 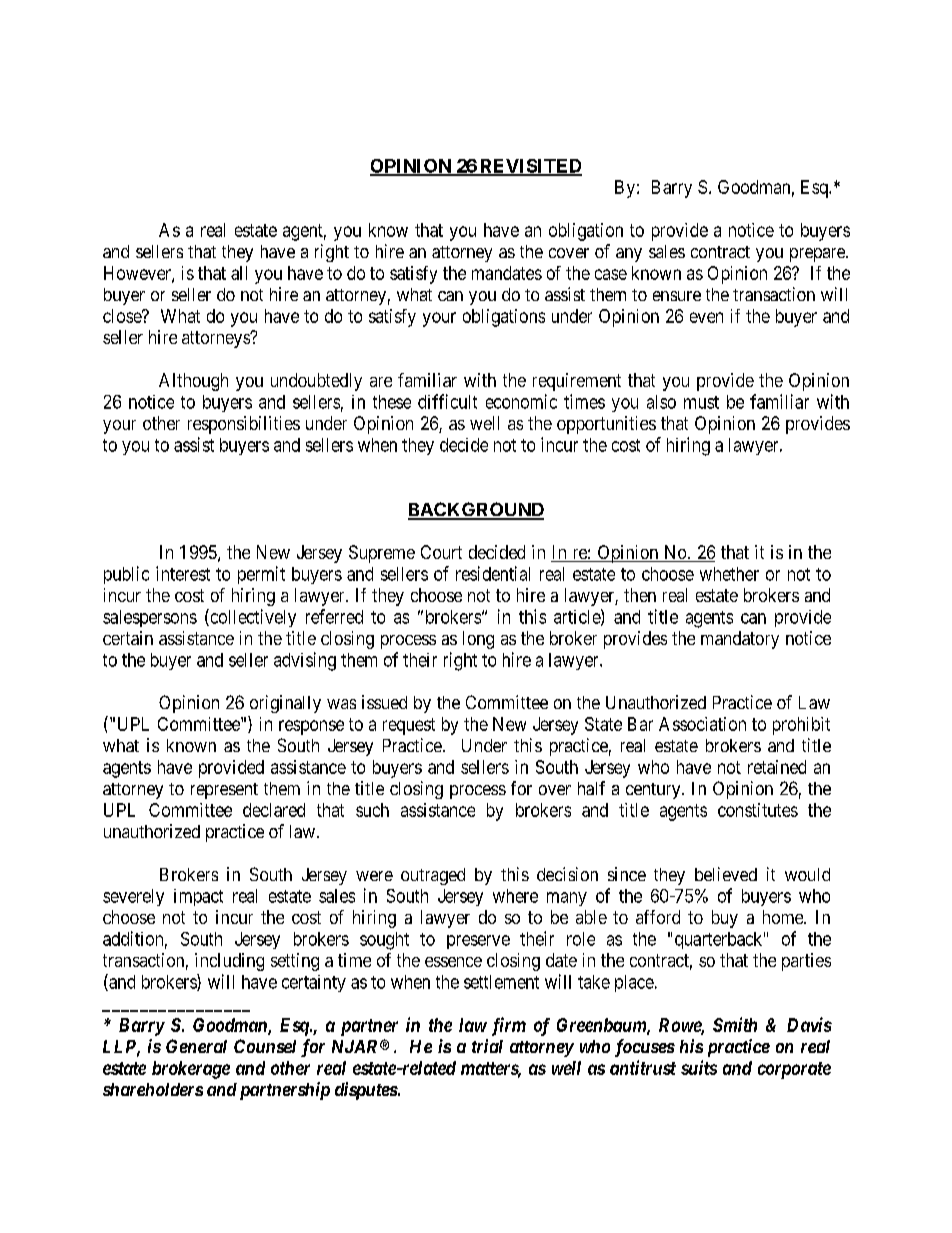 I want to click on request, so click(x=409, y=726).
